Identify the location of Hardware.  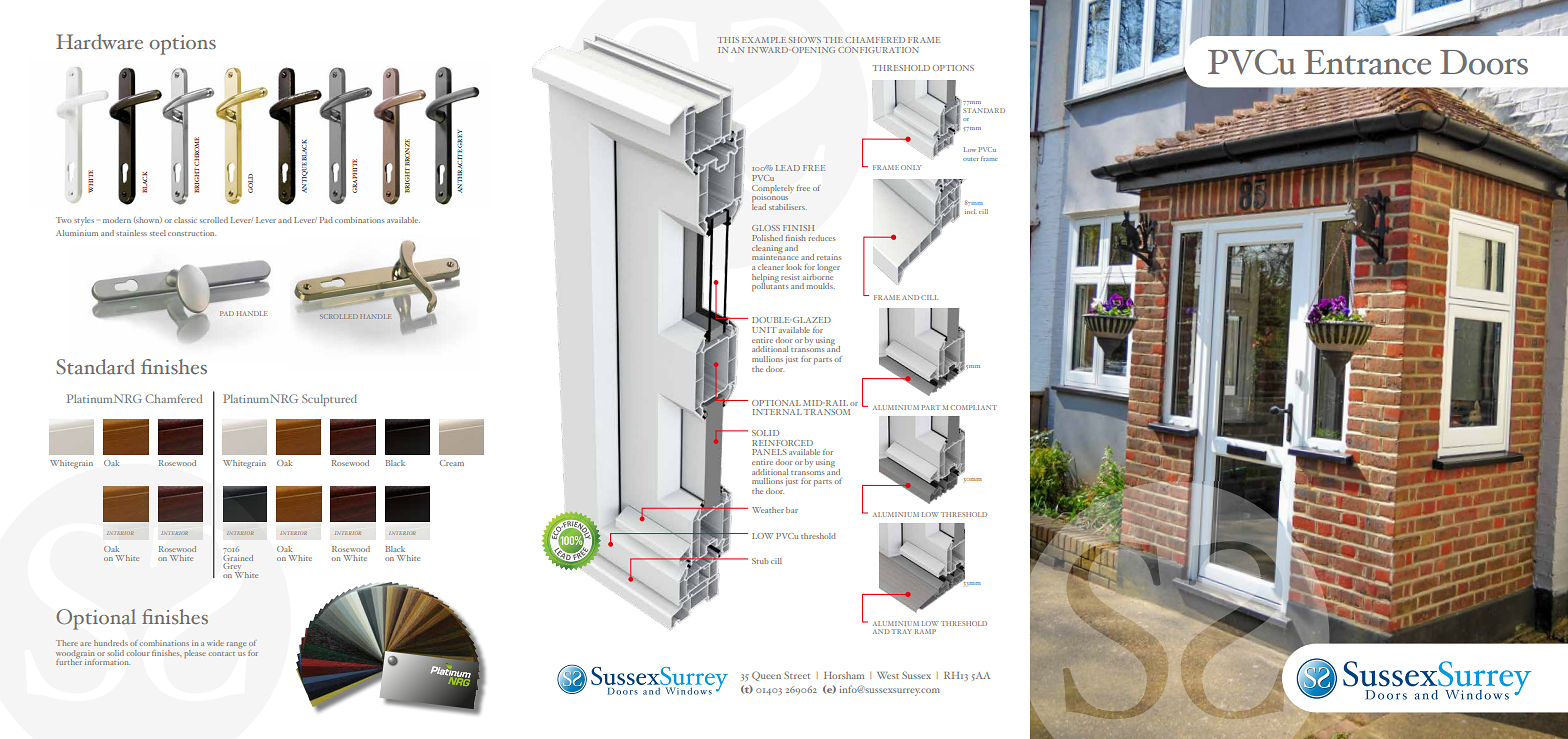
(99, 41).
